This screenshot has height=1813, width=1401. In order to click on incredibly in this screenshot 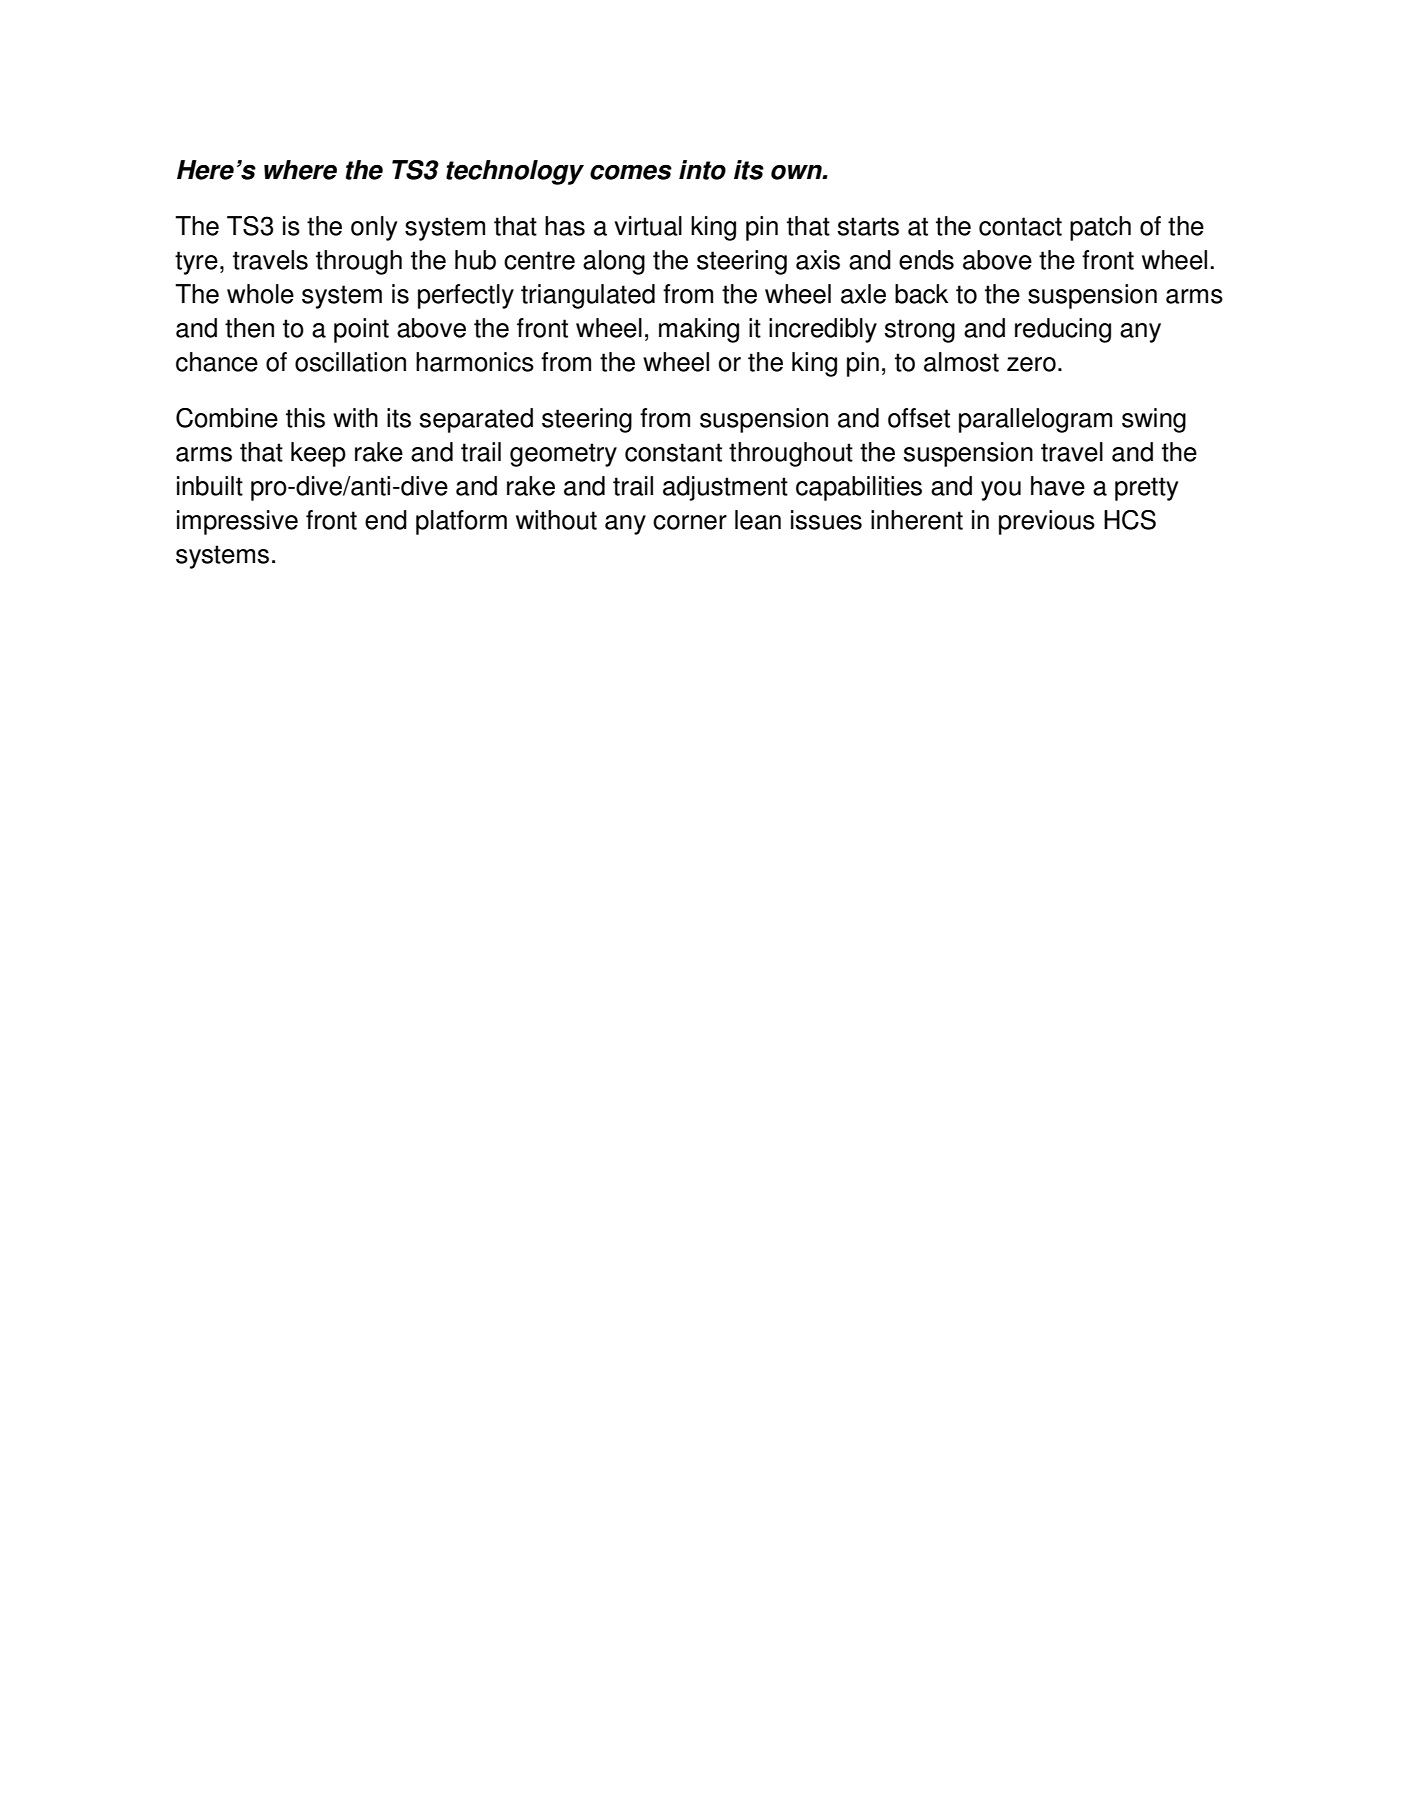, I will do `click(823, 330)`.
